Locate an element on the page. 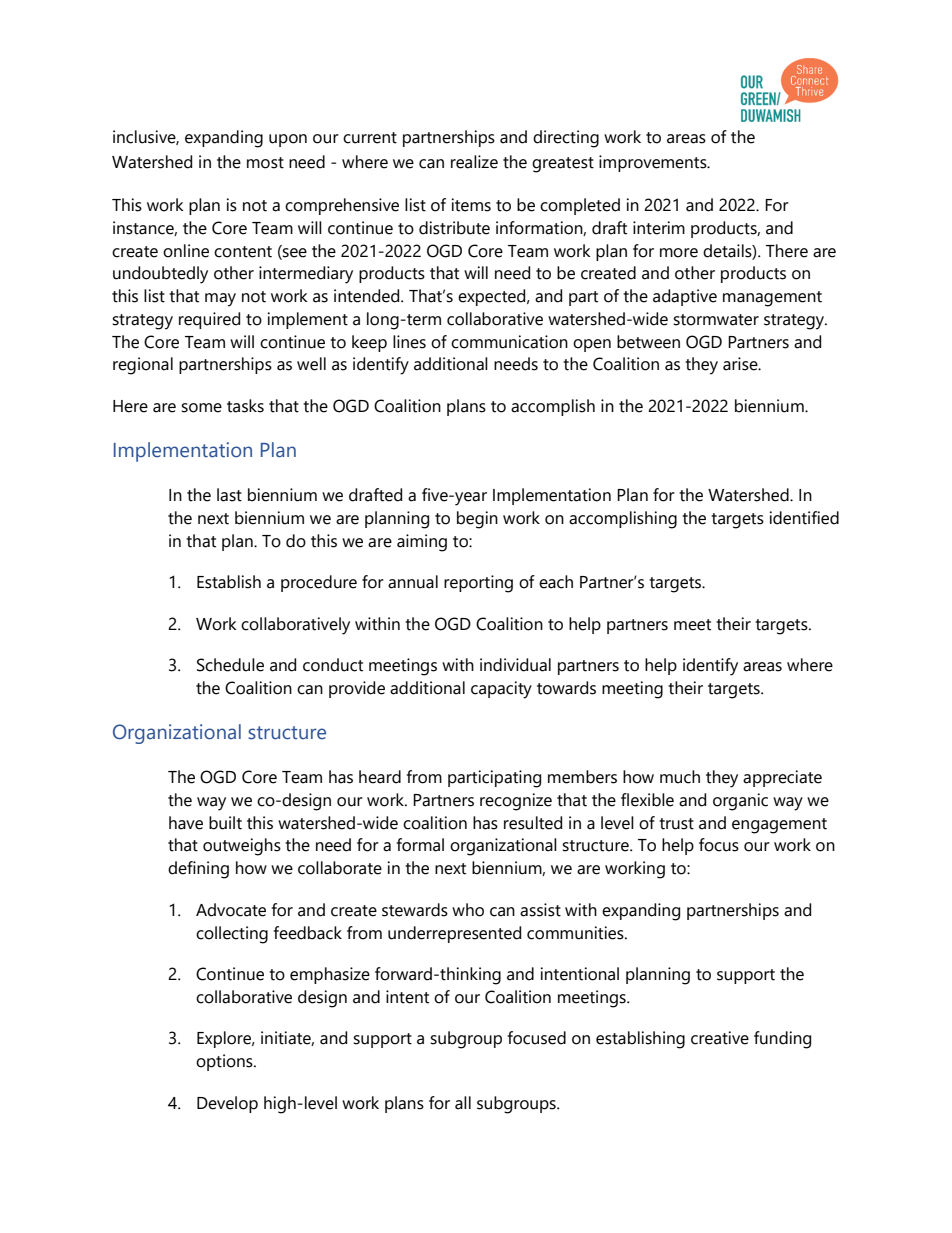 This document has height=1233, width=952. stormwater is located at coordinates (716, 320).
